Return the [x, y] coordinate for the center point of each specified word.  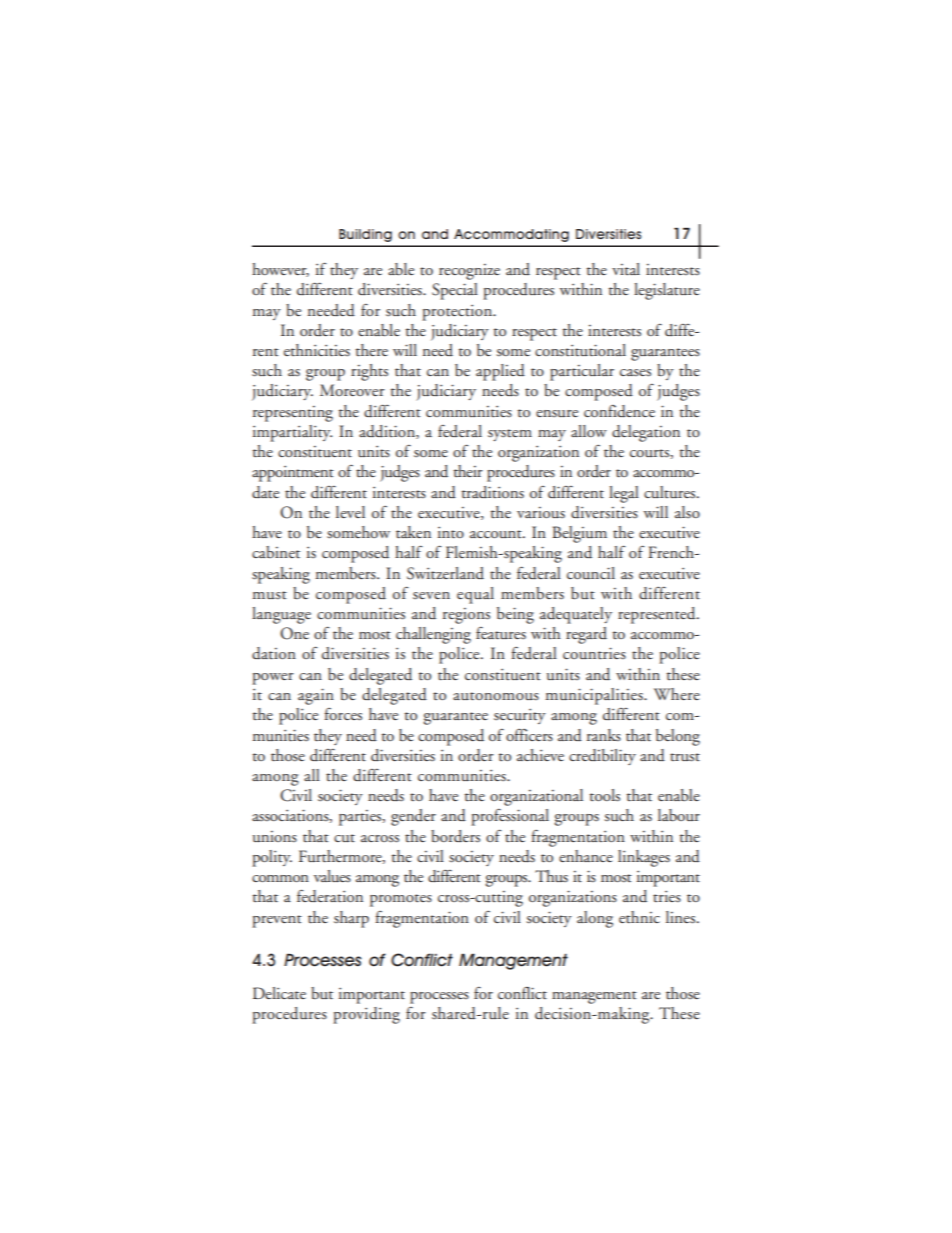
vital [626, 269]
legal [624, 494]
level [350, 512]
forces [343, 714]
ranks [604, 735]
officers [529, 735]
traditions [492, 492]
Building [365, 235]
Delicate [279, 993]
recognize [469, 272]
